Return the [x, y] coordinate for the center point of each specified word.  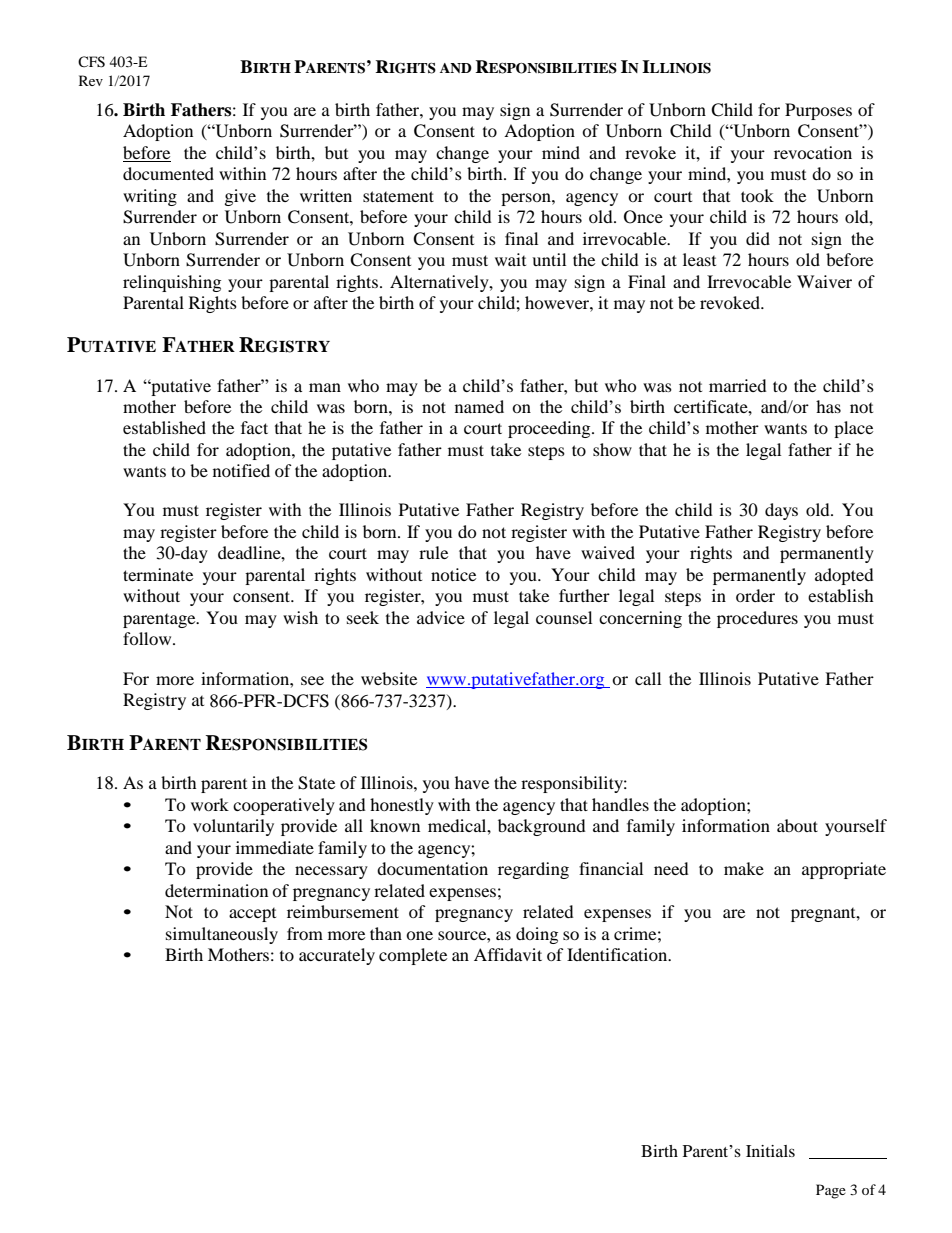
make [744, 868]
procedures [757, 619]
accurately [337, 956]
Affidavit [508, 954]
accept [252, 915]
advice [441, 617]
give [240, 197]
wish [300, 617]
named [479, 406]
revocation [813, 152]
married [738, 385]
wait [510, 259]
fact [254, 427]
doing [537, 935]
